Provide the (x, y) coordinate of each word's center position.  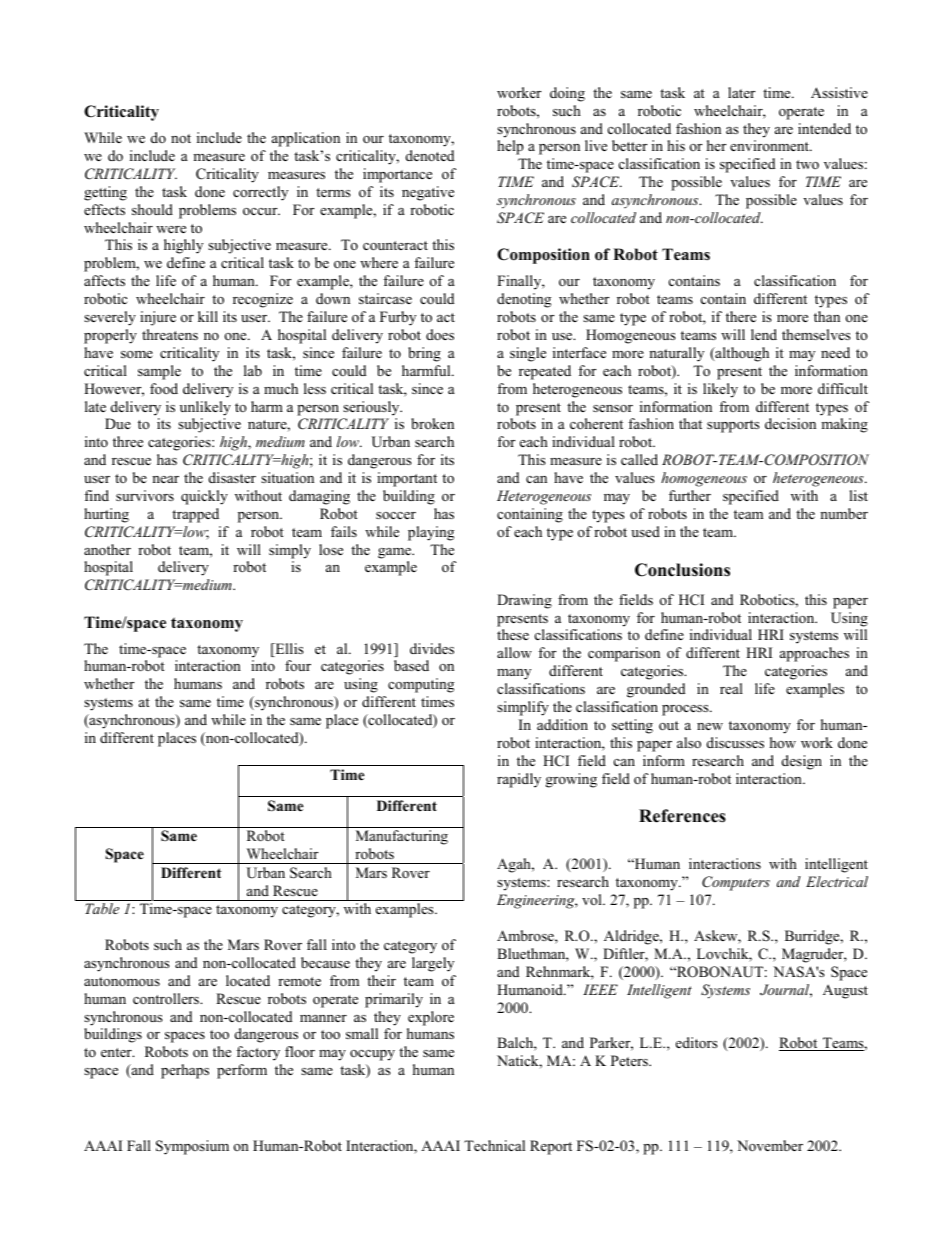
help (510, 147)
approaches (814, 654)
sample (159, 372)
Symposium (192, 1147)
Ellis (288, 650)
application (306, 139)
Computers (736, 883)
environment (770, 145)
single (528, 354)
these (513, 634)
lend (764, 334)
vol (593, 899)
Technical (494, 1145)
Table (102, 908)
